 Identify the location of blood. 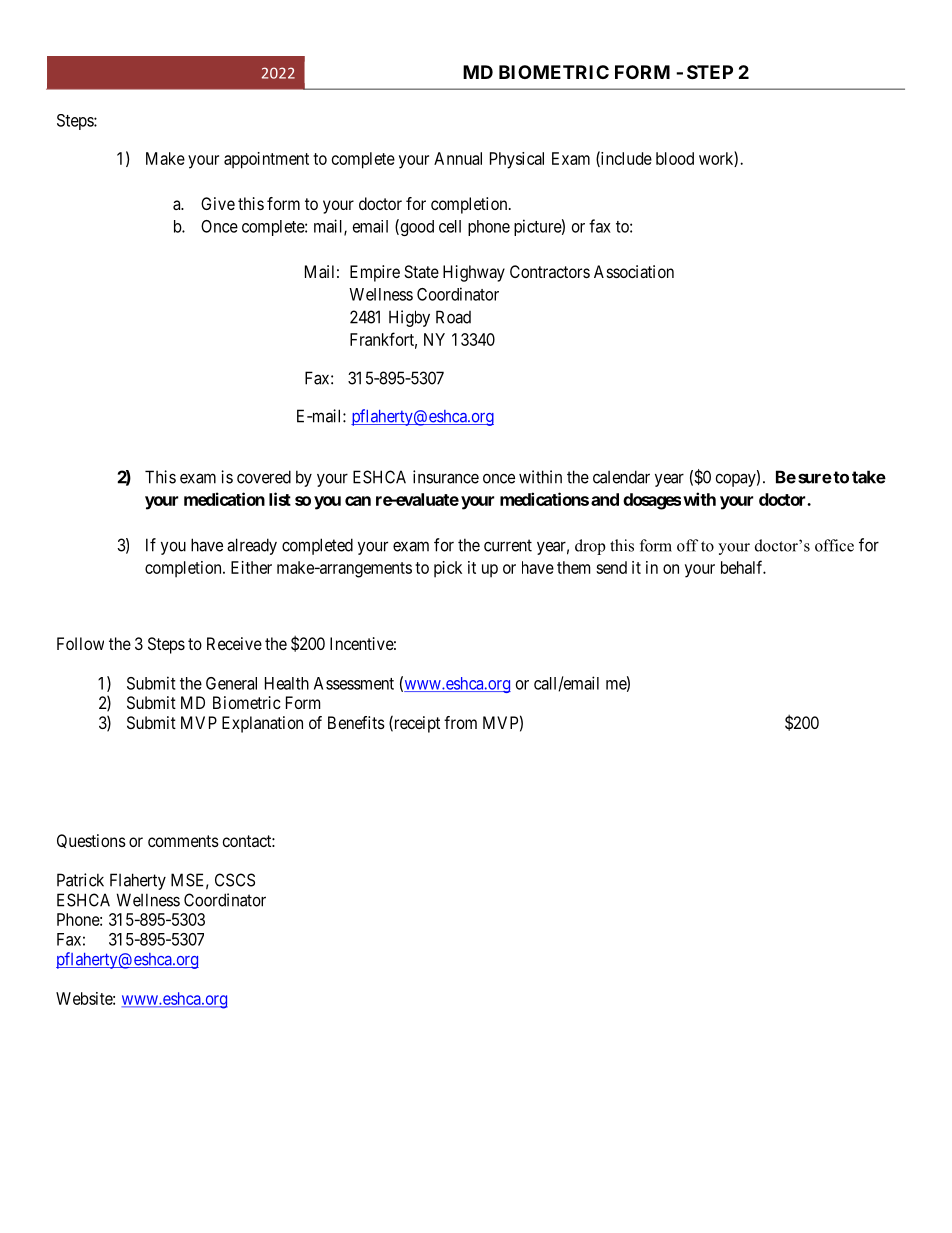
(675, 158).
